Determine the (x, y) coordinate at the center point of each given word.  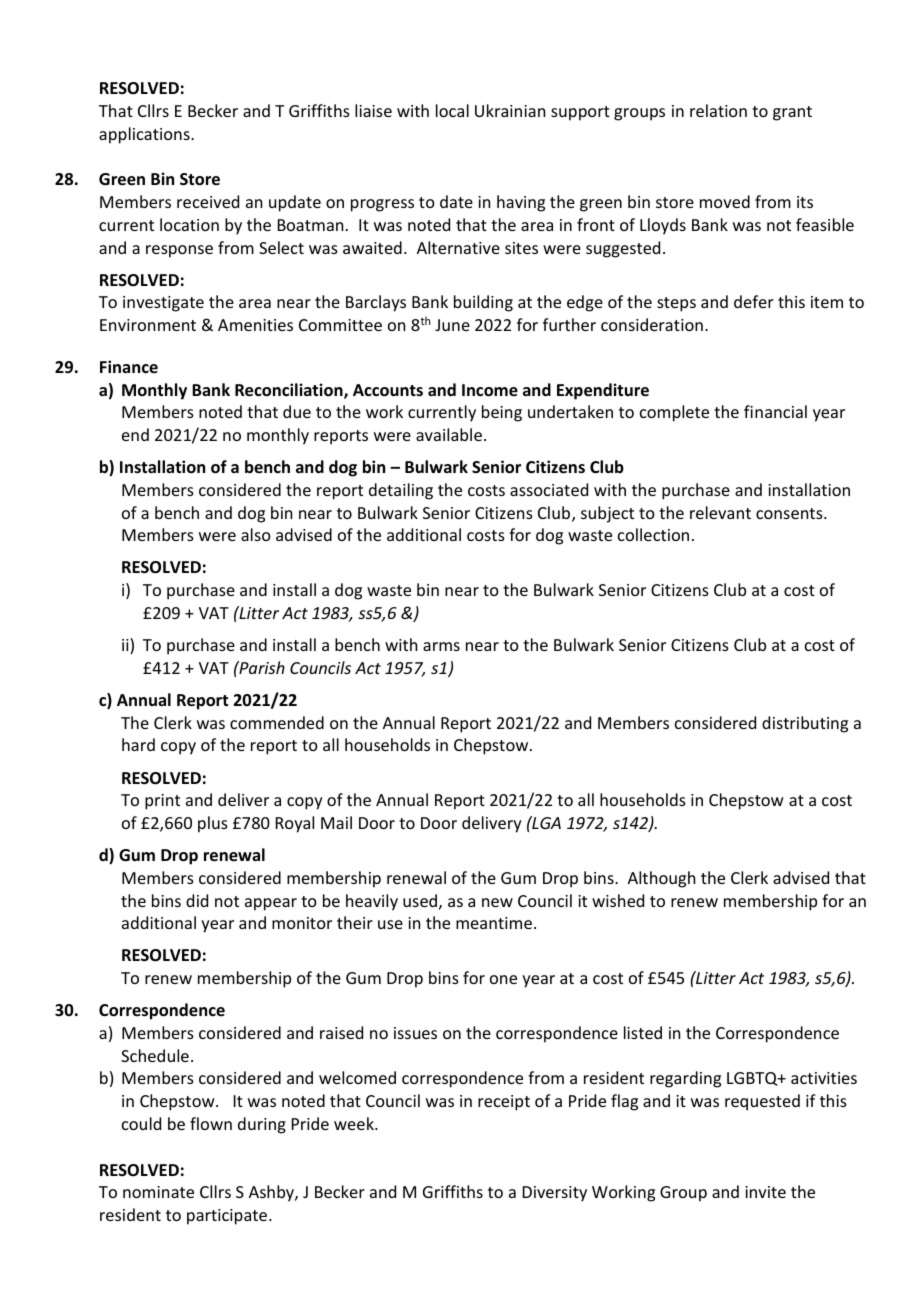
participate (228, 1217)
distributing (805, 724)
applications (145, 135)
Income (490, 390)
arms (441, 646)
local (452, 110)
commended (277, 722)
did (197, 900)
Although (661, 879)
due (297, 411)
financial (775, 411)
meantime (494, 923)
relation (718, 110)
